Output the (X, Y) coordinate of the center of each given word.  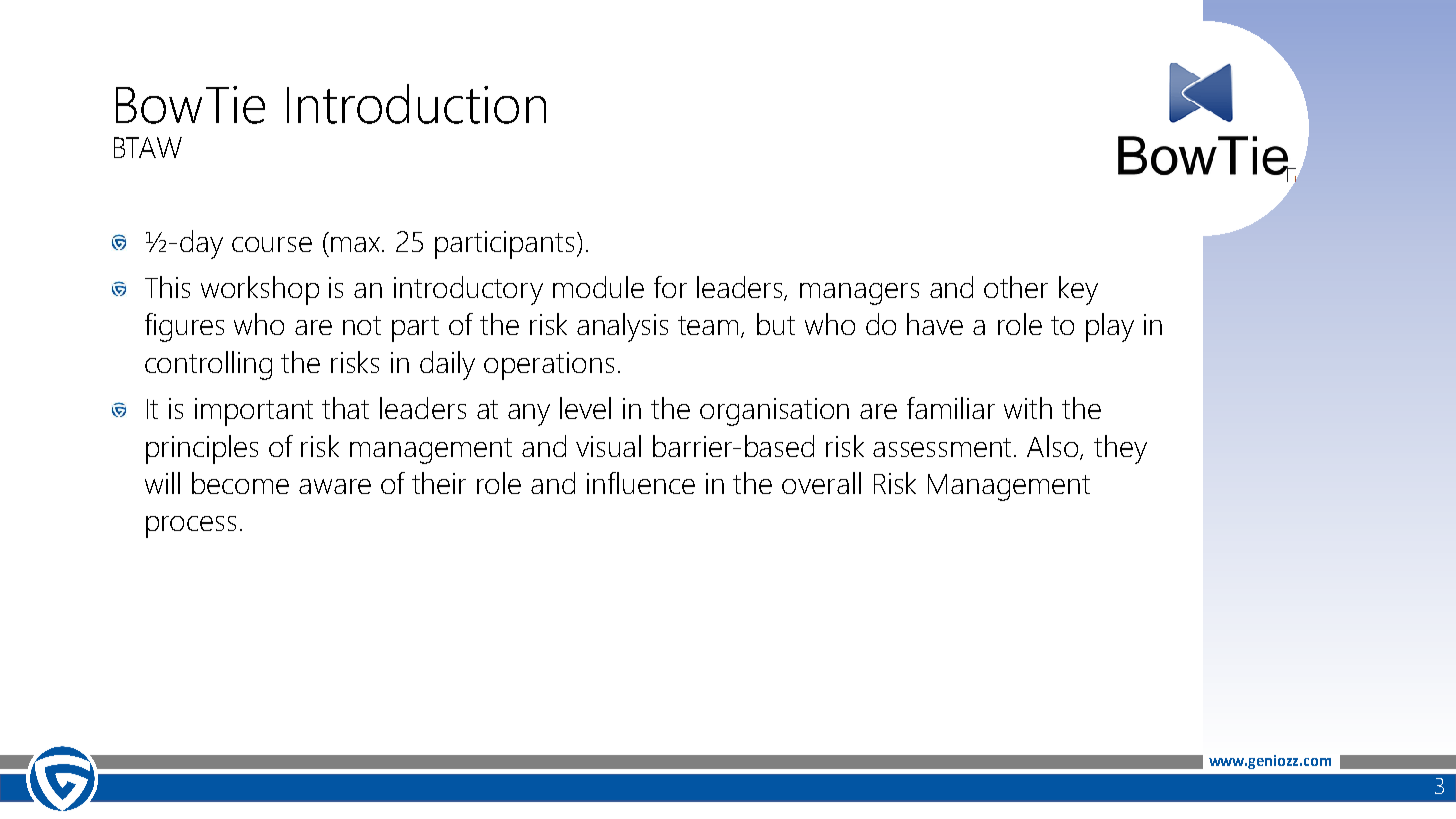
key (1078, 290)
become (240, 483)
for (670, 287)
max (357, 244)
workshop (260, 290)
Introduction (416, 104)
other (1016, 287)
